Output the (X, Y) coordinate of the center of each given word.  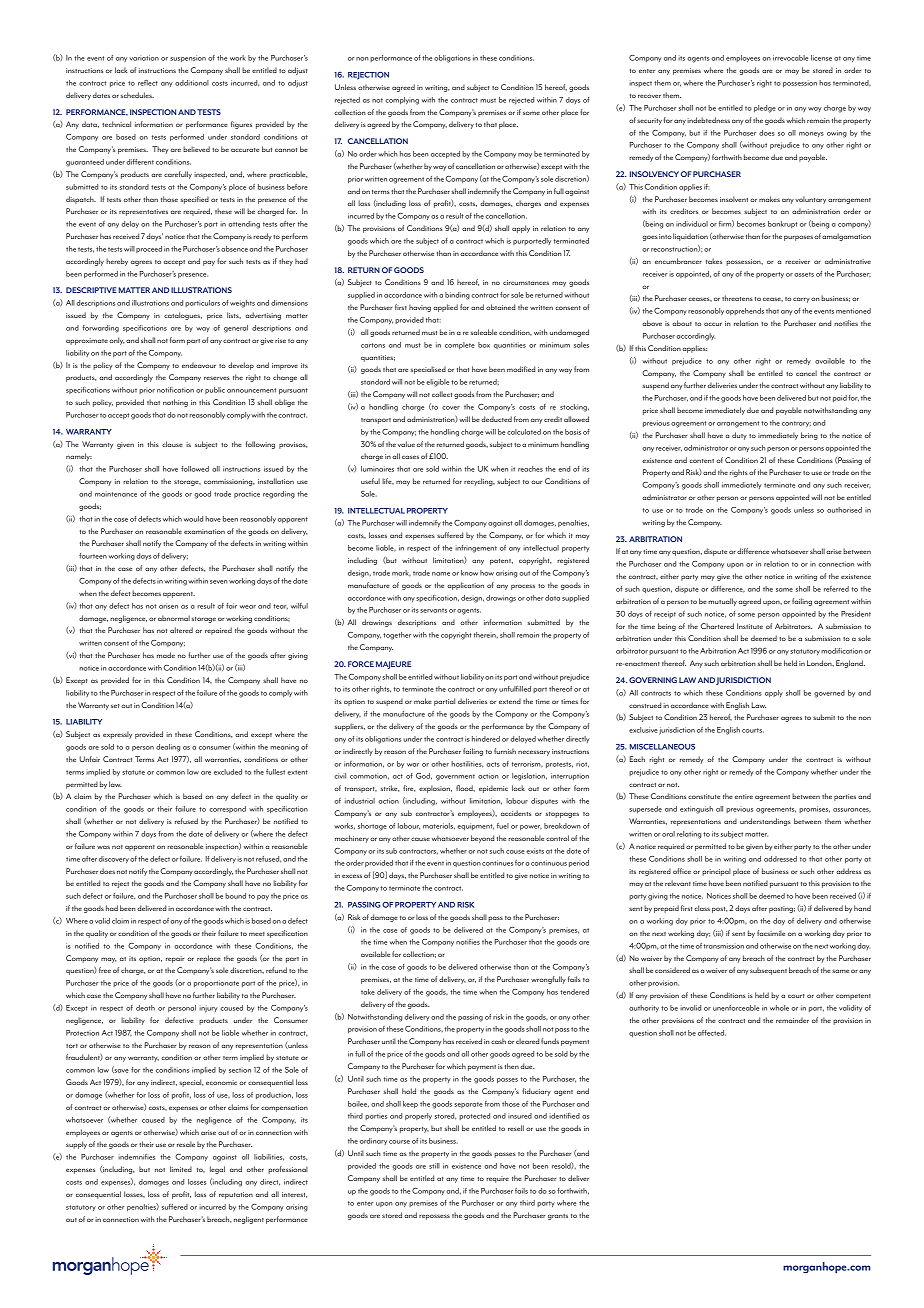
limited (181, 1169)
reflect (148, 83)
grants (558, 1217)
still (434, 1166)
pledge (765, 109)
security (649, 121)
